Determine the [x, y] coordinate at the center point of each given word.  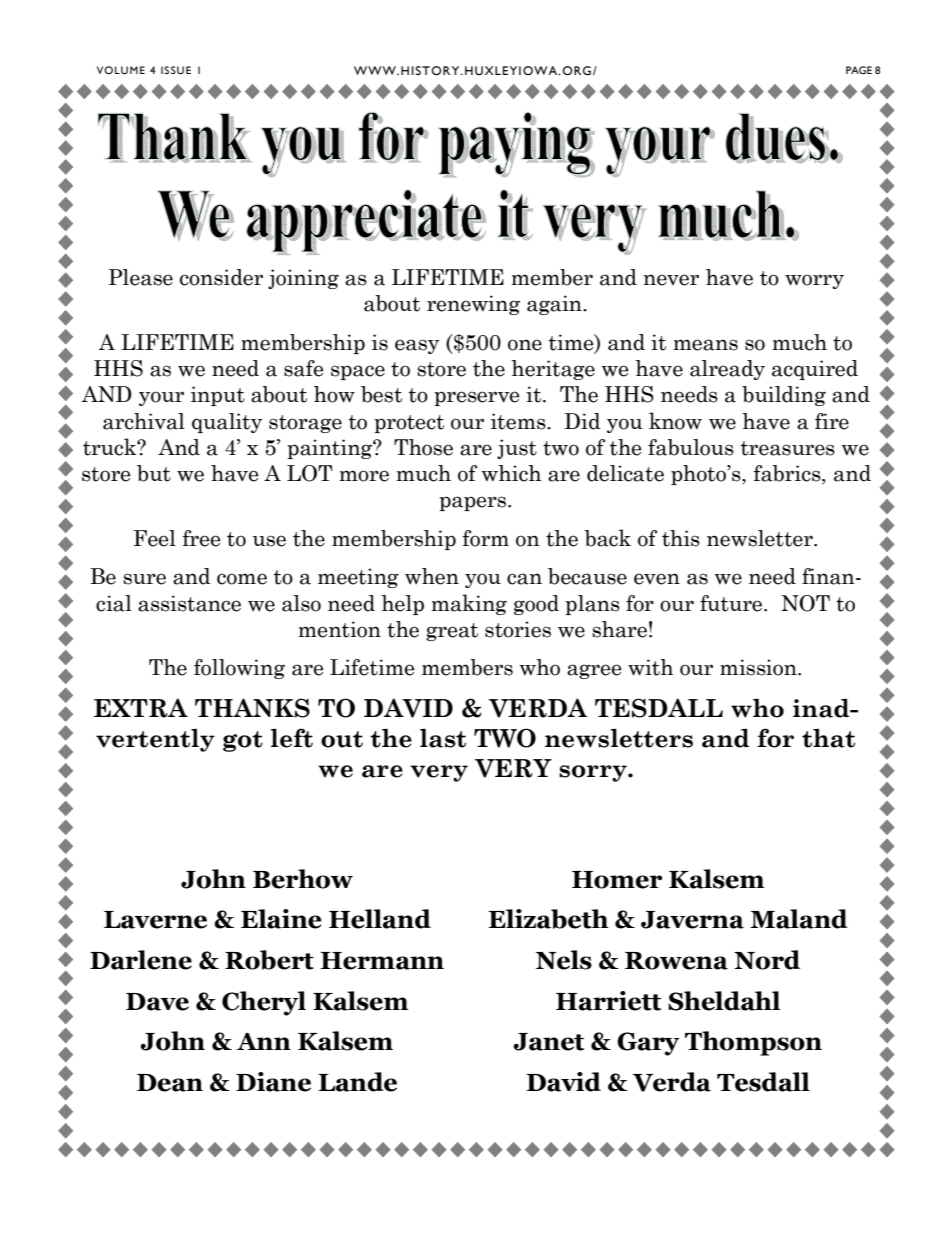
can [524, 579]
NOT [806, 603]
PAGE [859, 70]
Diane [273, 1082]
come [242, 579]
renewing [473, 305]
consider [221, 277]
